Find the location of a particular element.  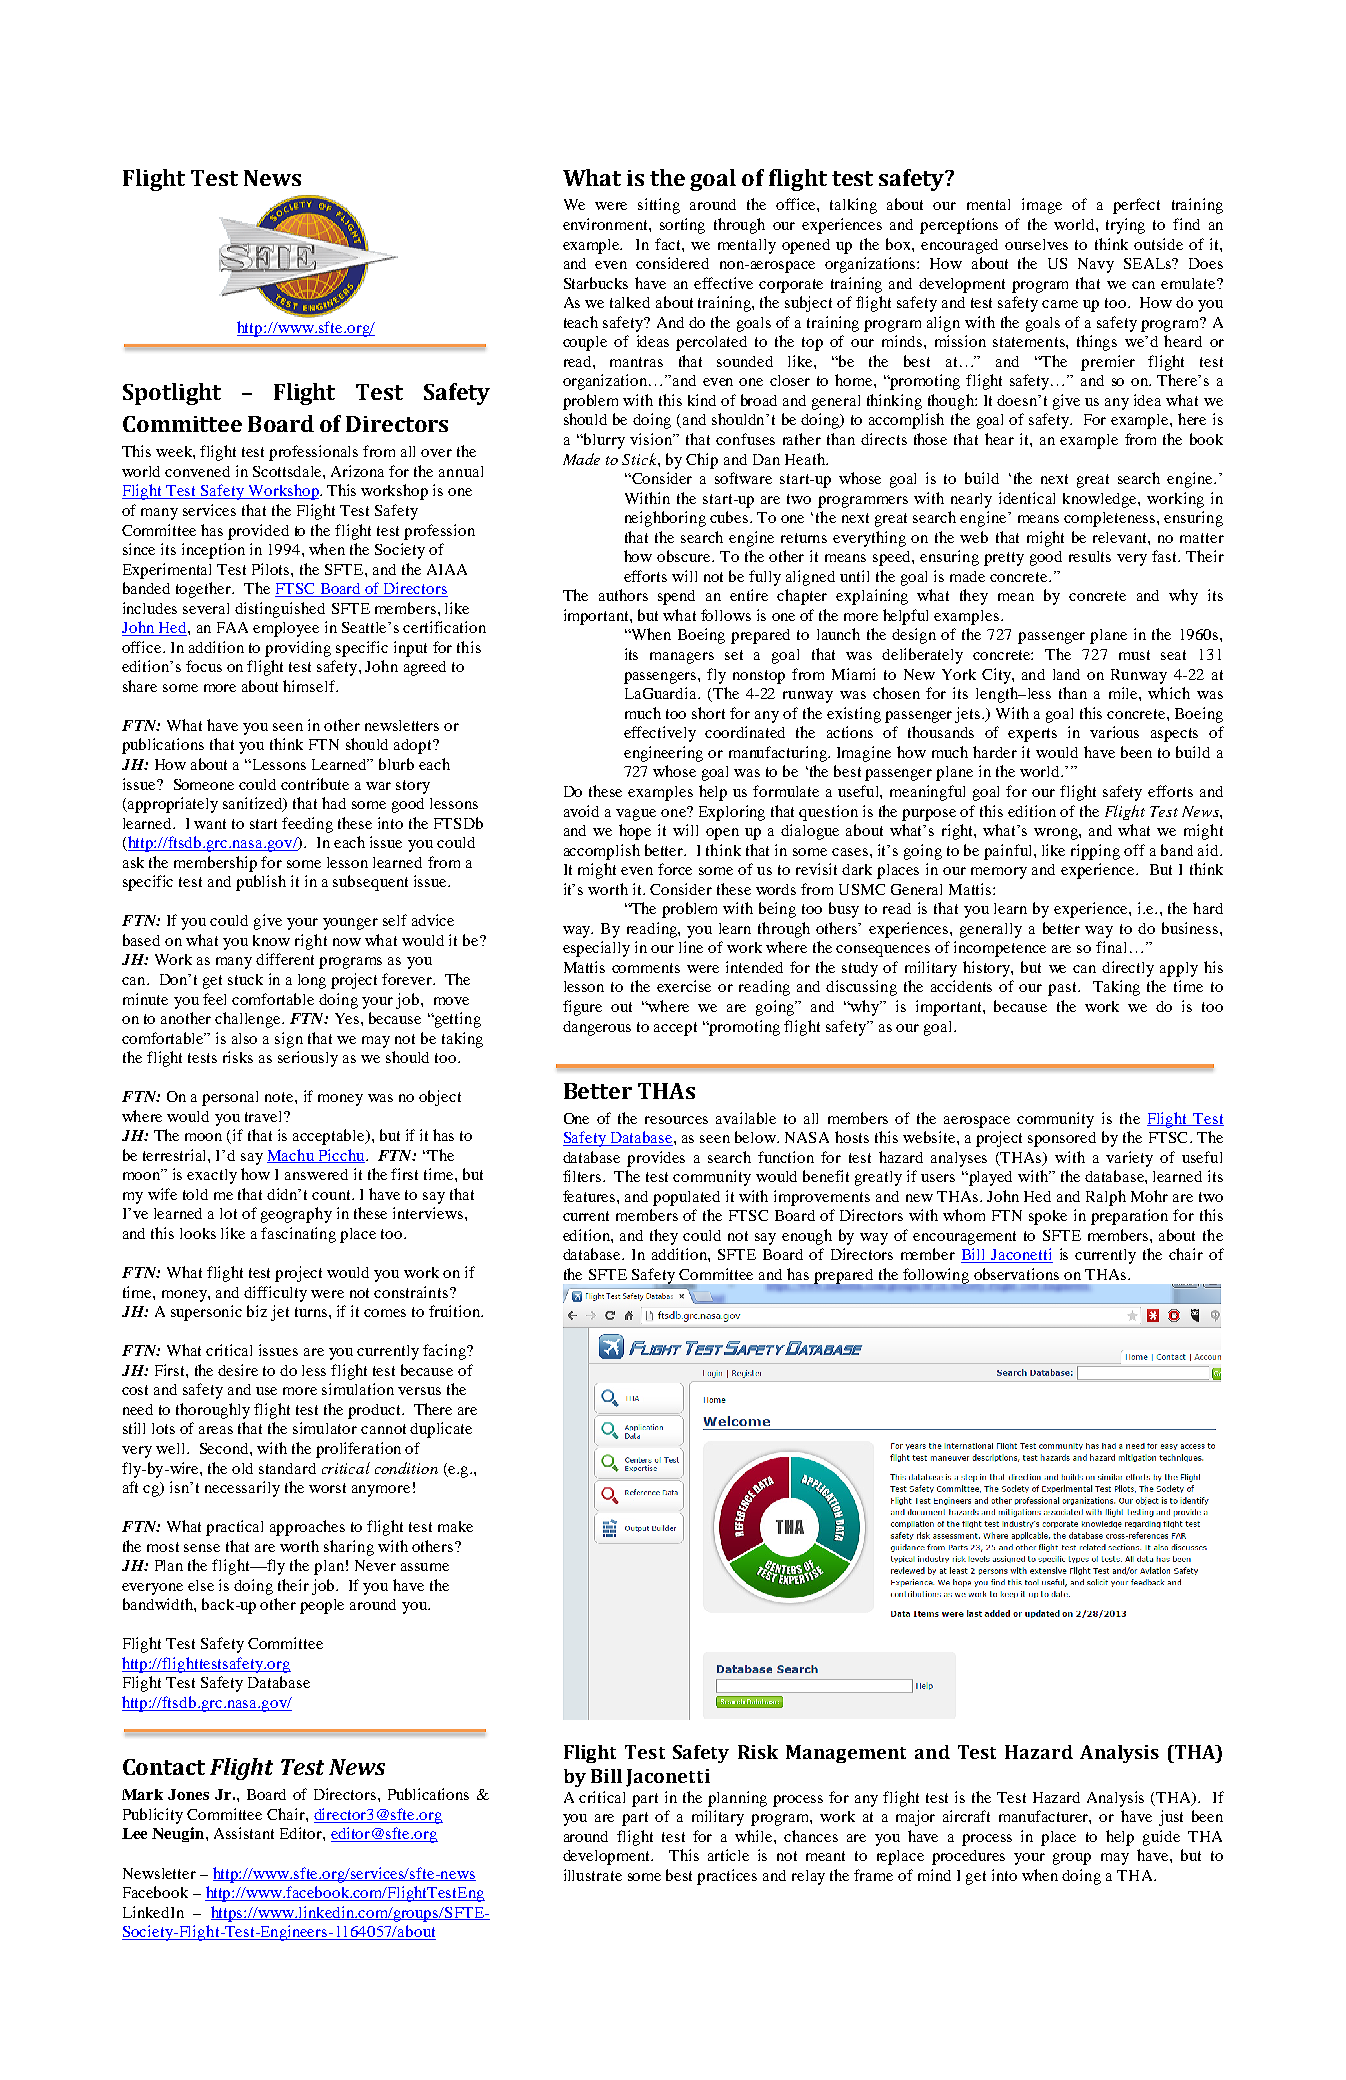

past is located at coordinates (1063, 989).
